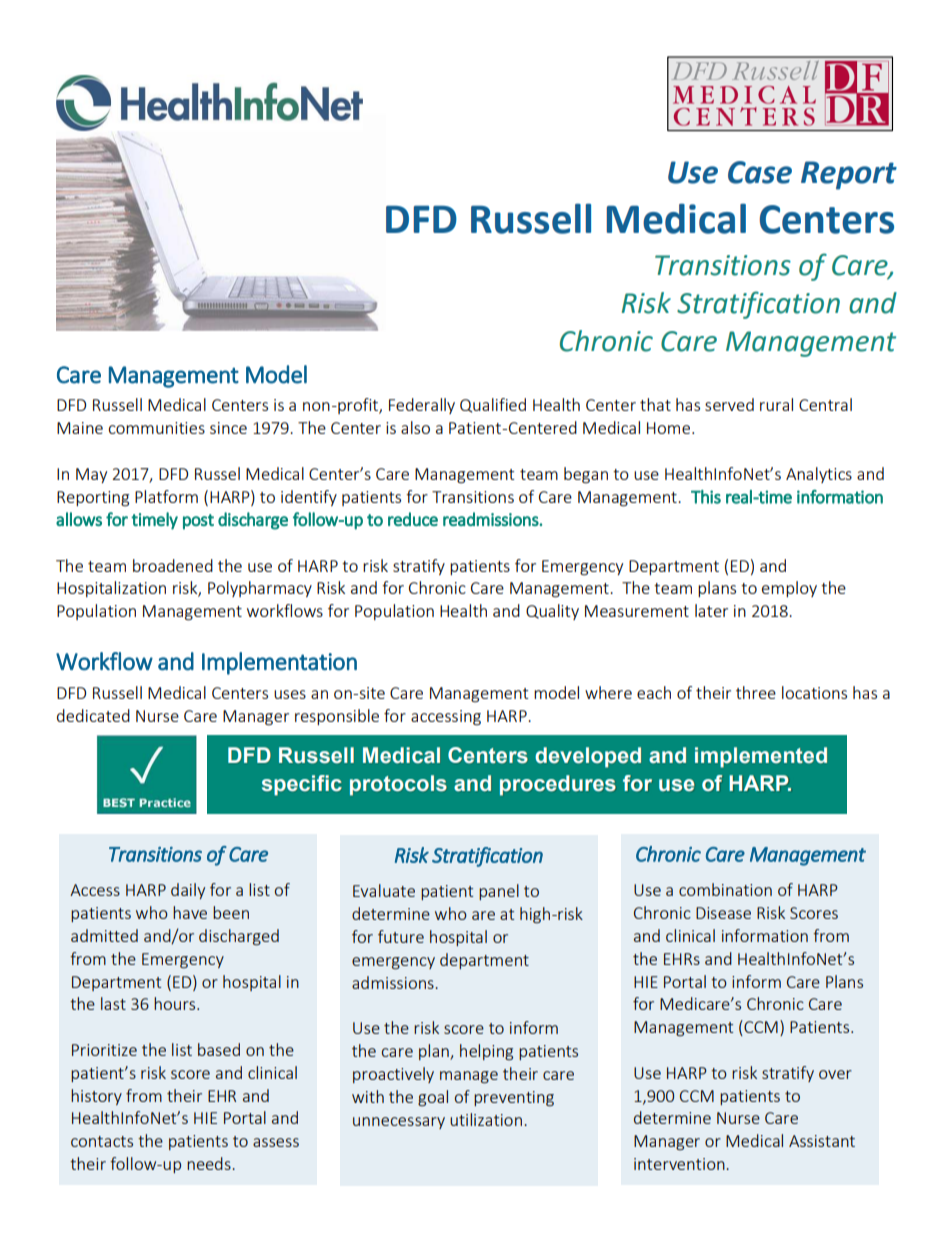  What do you see at coordinates (499, 892) in the screenshot?
I see `panel` at bounding box center [499, 892].
